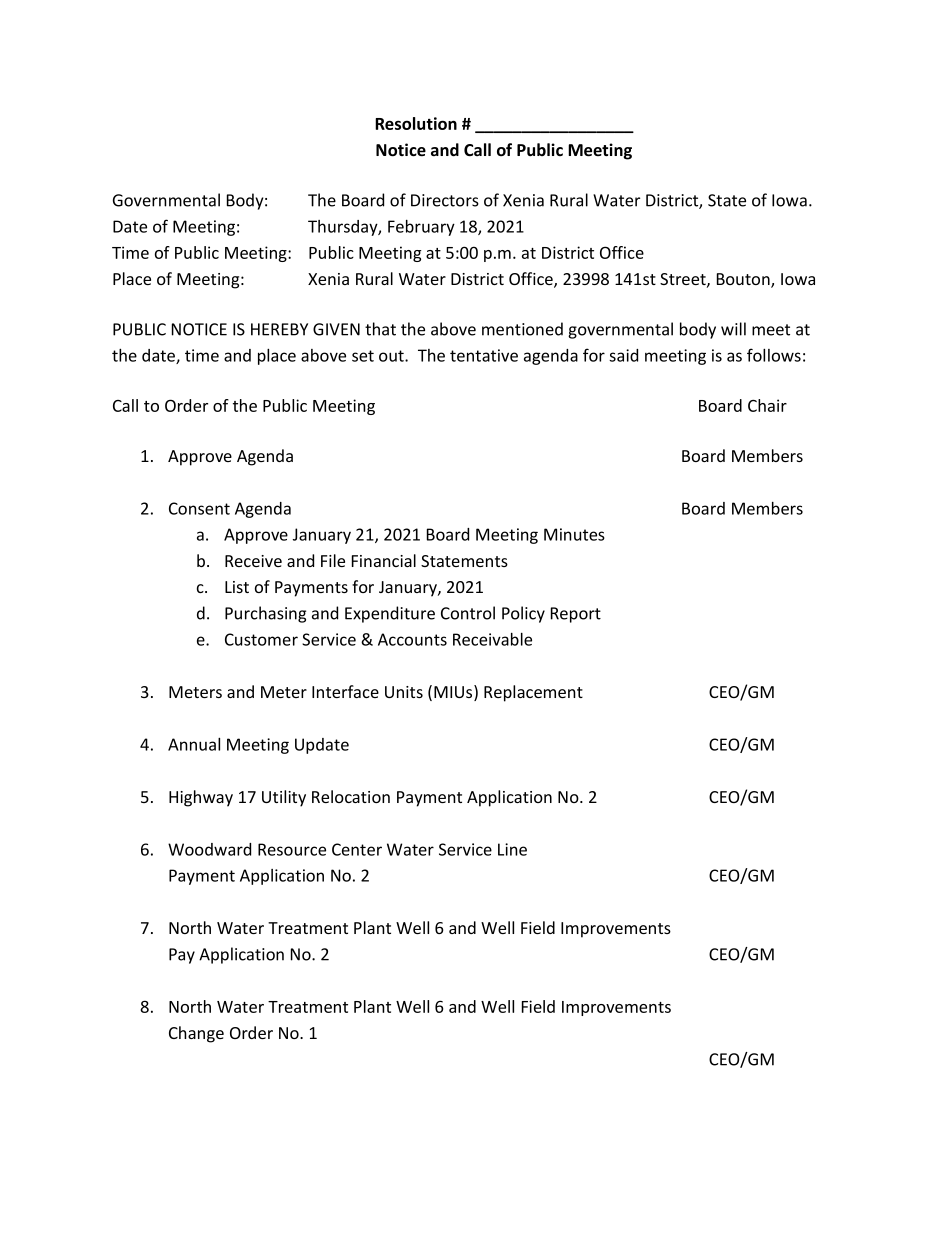 The image size is (952, 1233). I want to click on Directors, so click(445, 200).
